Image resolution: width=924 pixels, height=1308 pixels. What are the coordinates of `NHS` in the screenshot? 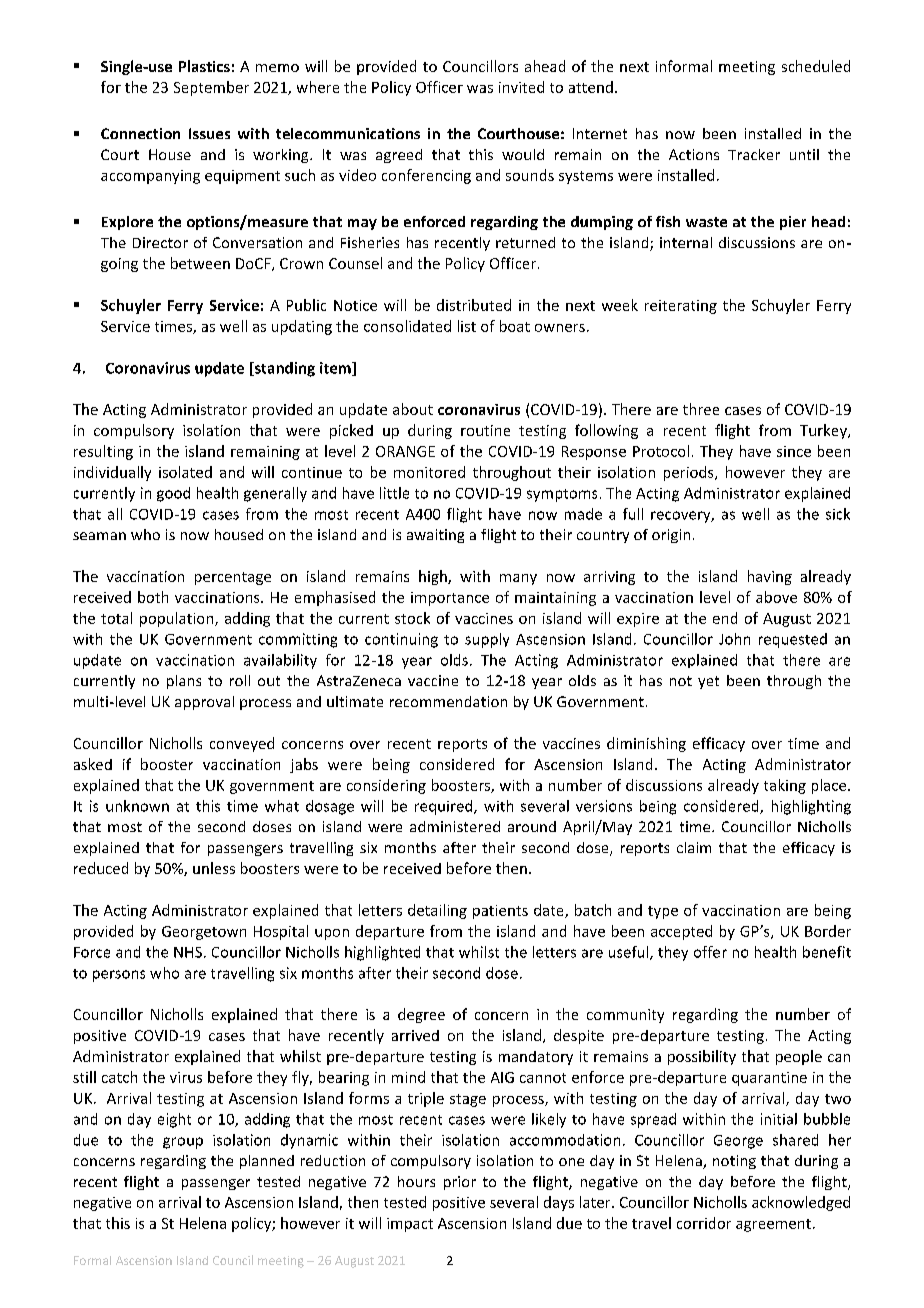 It's located at (188, 952).
